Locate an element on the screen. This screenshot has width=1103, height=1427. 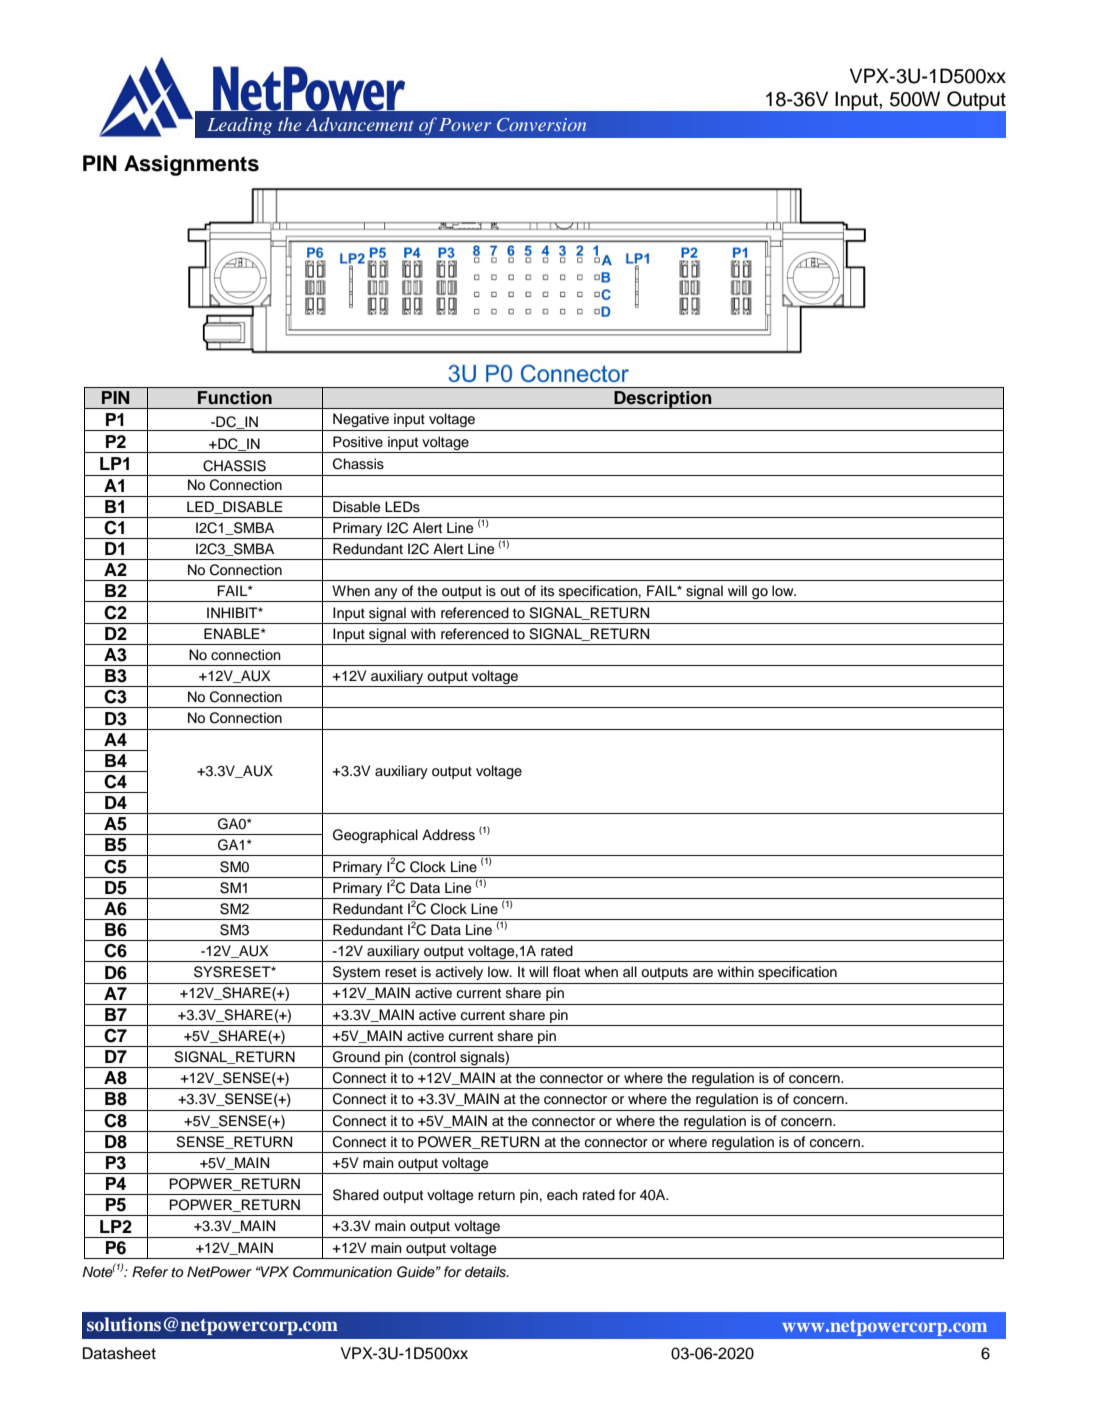
ENABLE is located at coordinates (233, 633).
